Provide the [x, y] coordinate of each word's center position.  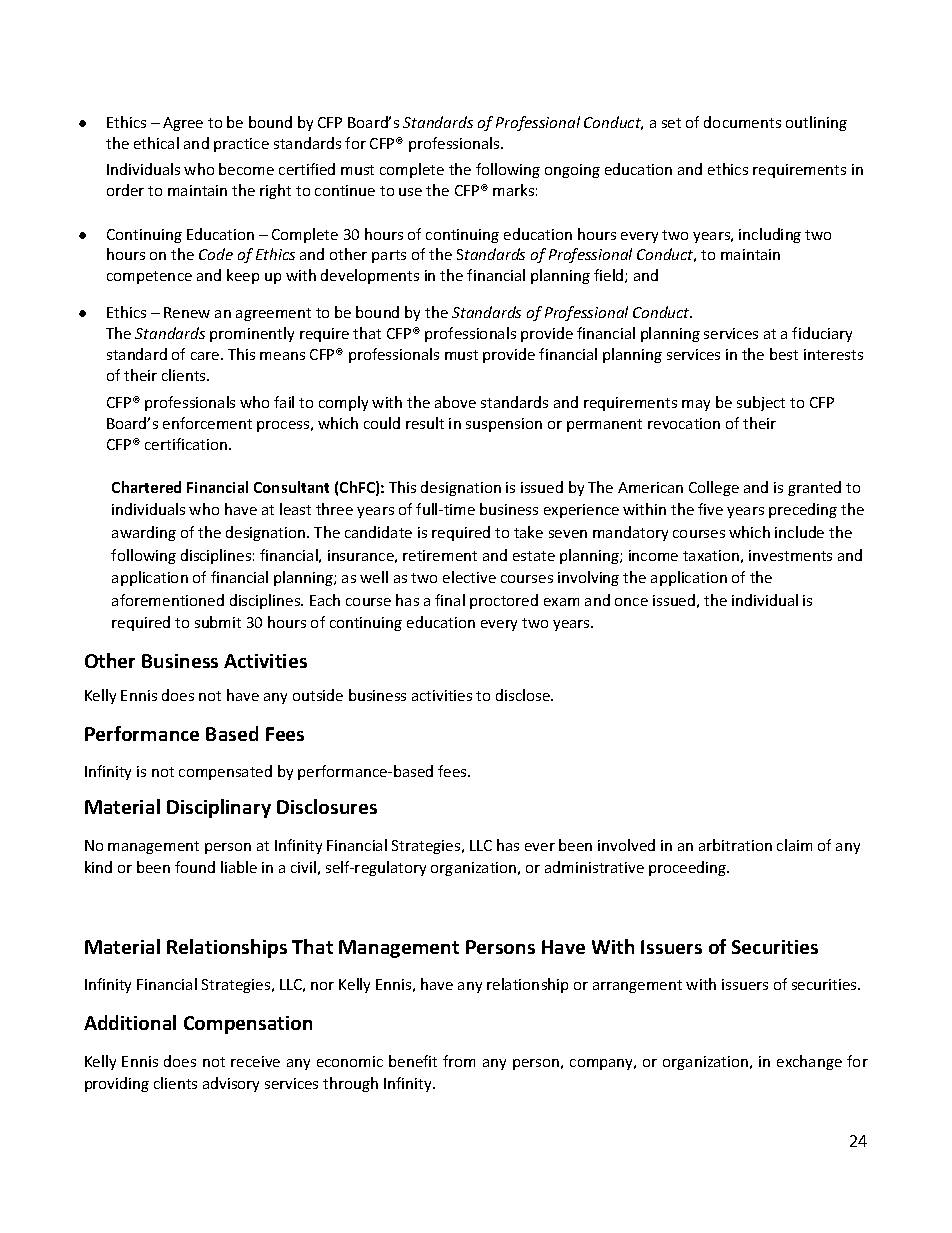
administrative [594, 867]
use [410, 192]
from [459, 1061]
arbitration [735, 845]
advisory [231, 1084]
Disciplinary [219, 808]
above [455, 402]
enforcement [207, 423]
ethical [156, 143]
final [450, 600]
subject [761, 403]
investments [790, 555]
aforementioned [168, 600]
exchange [809, 1062]
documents [742, 122]
